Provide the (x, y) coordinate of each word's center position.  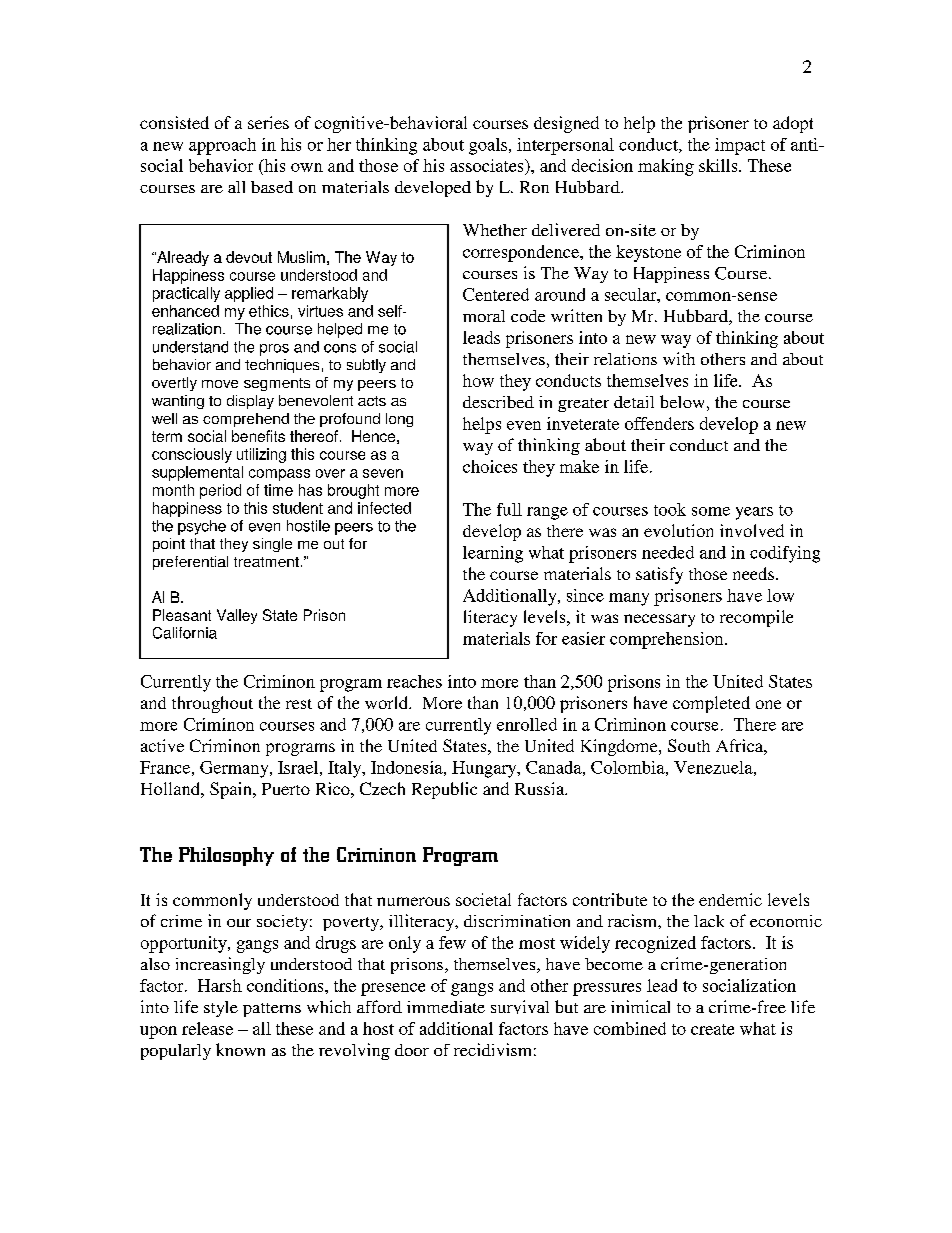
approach (222, 146)
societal (483, 899)
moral (484, 316)
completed (711, 704)
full (509, 509)
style (221, 1009)
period (220, 491)
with (679, 358)
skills (719, 165)
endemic (730, 899)
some (711, 511)
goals (488, 146)
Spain (232, 790)
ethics (269, 311)
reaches (414, 681)
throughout (212, 704)
